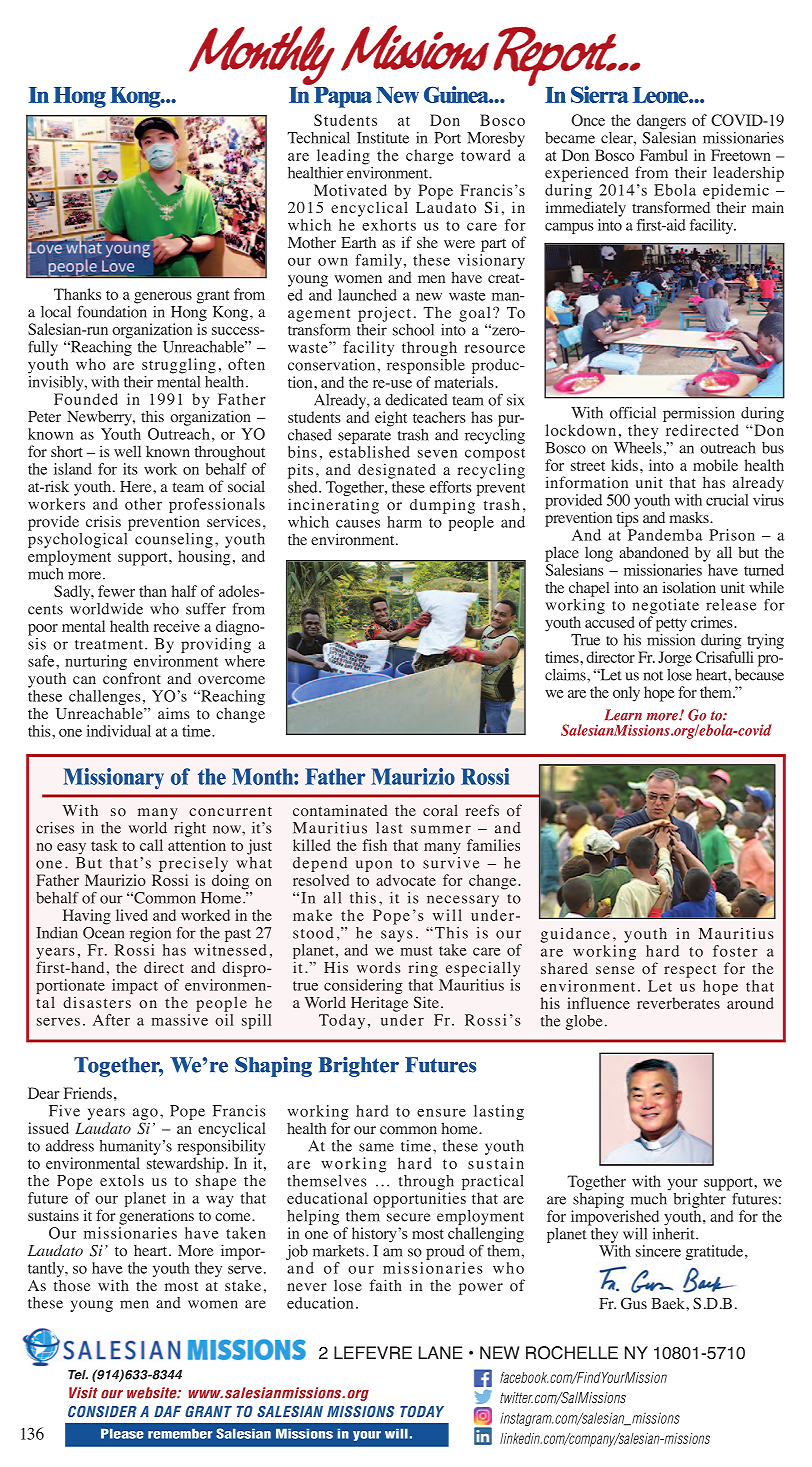  What do you see at coordinates (623, 715) in the screenshot?
I see `Learn` at bounding box center [623, 715].
